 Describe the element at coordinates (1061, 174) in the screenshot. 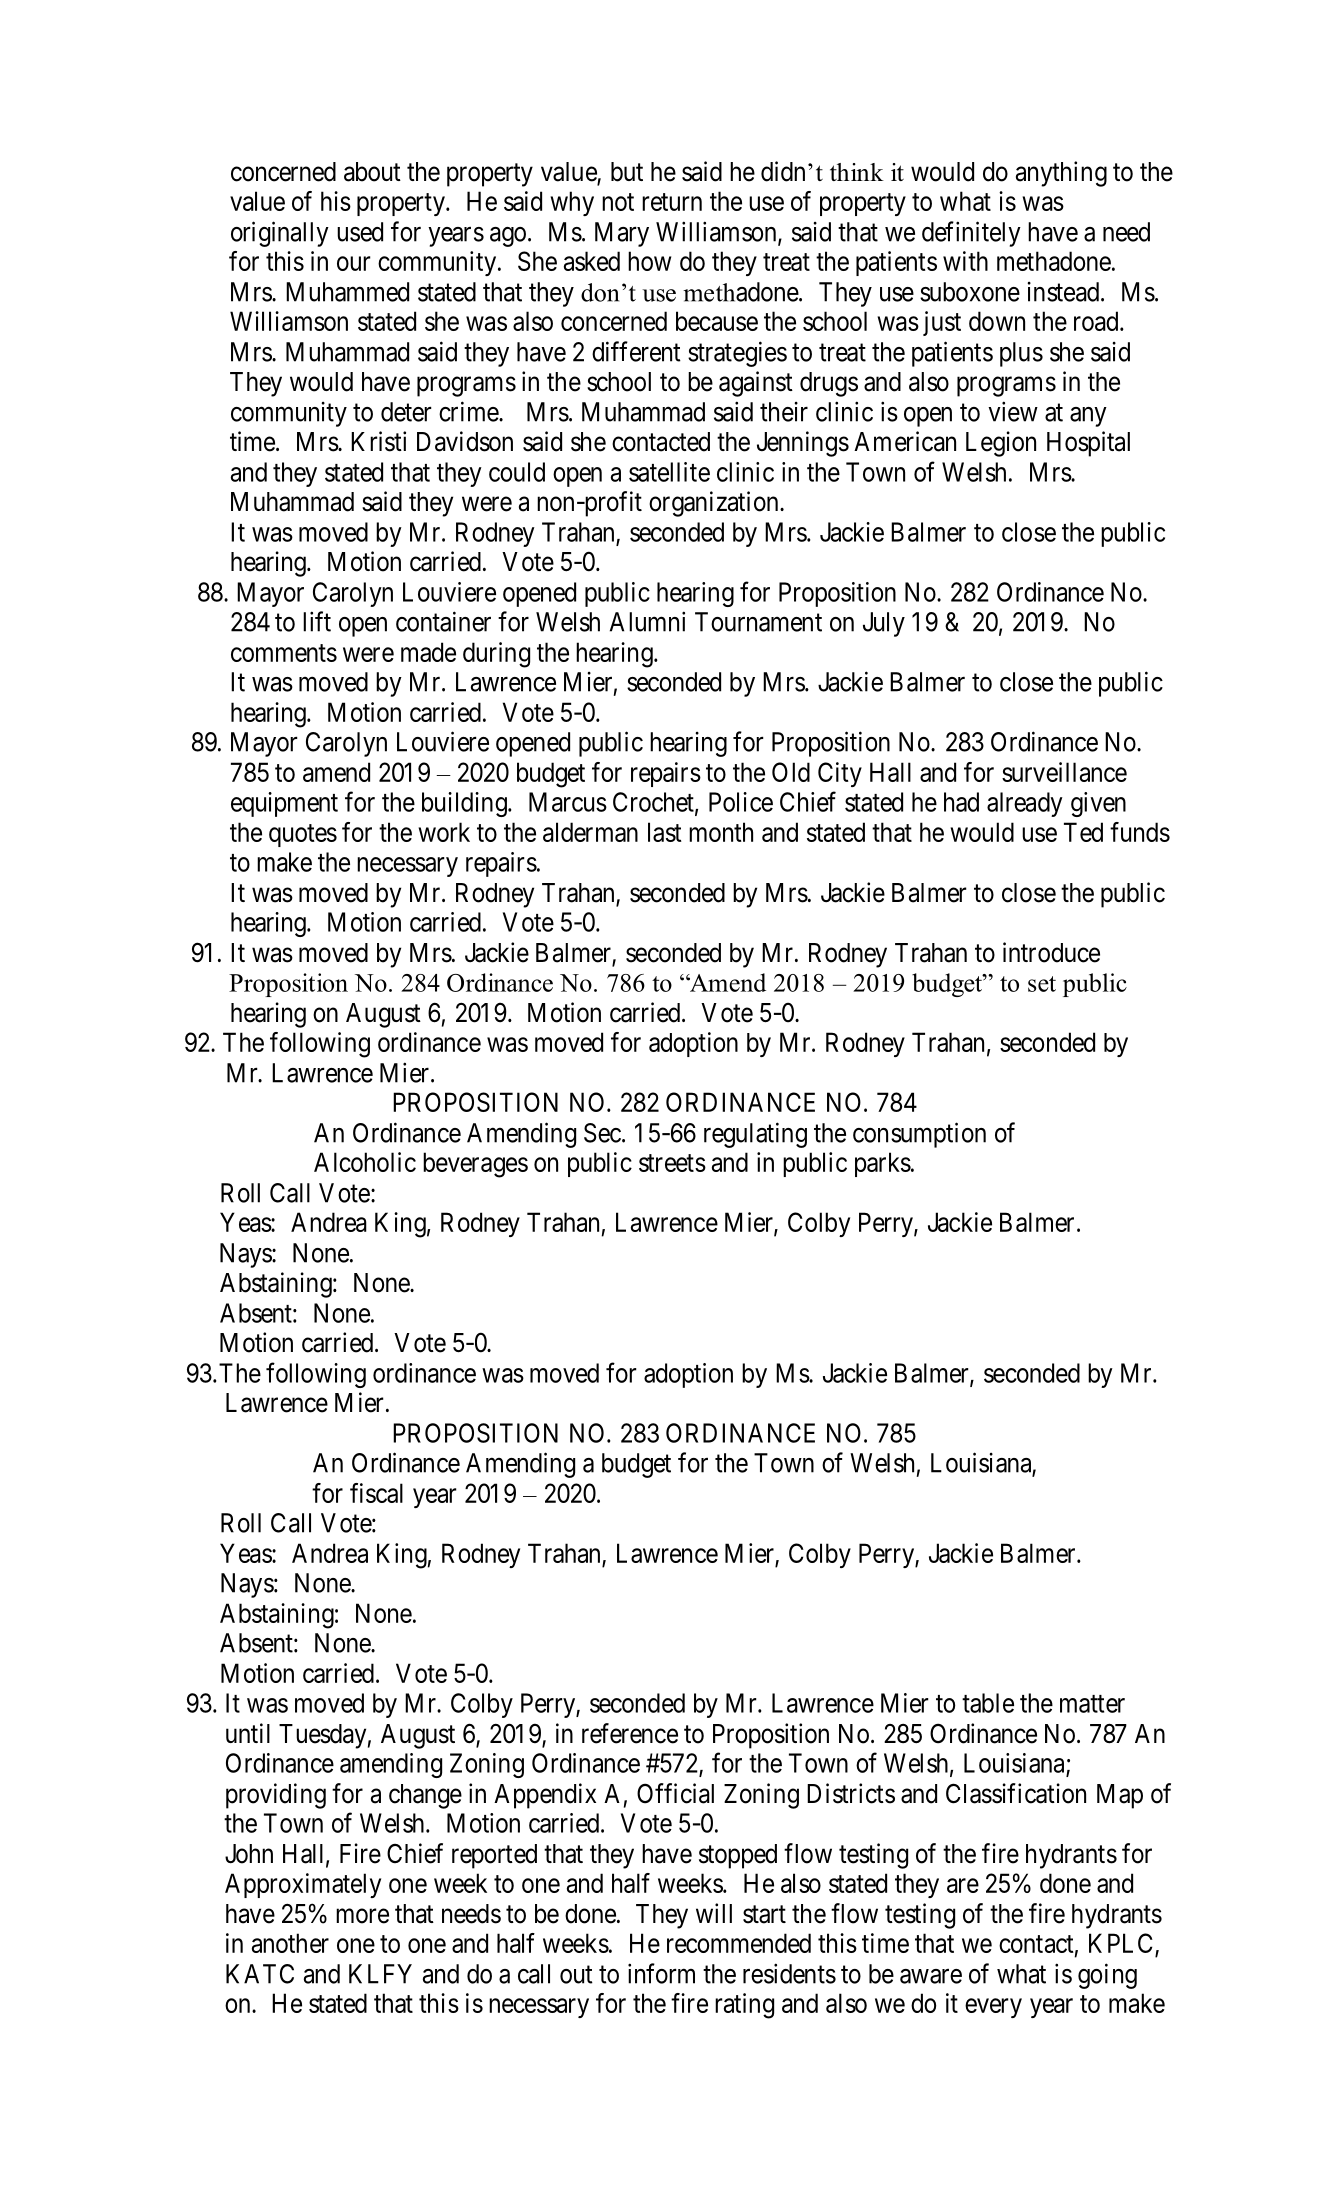

I see `anything` at that location.
